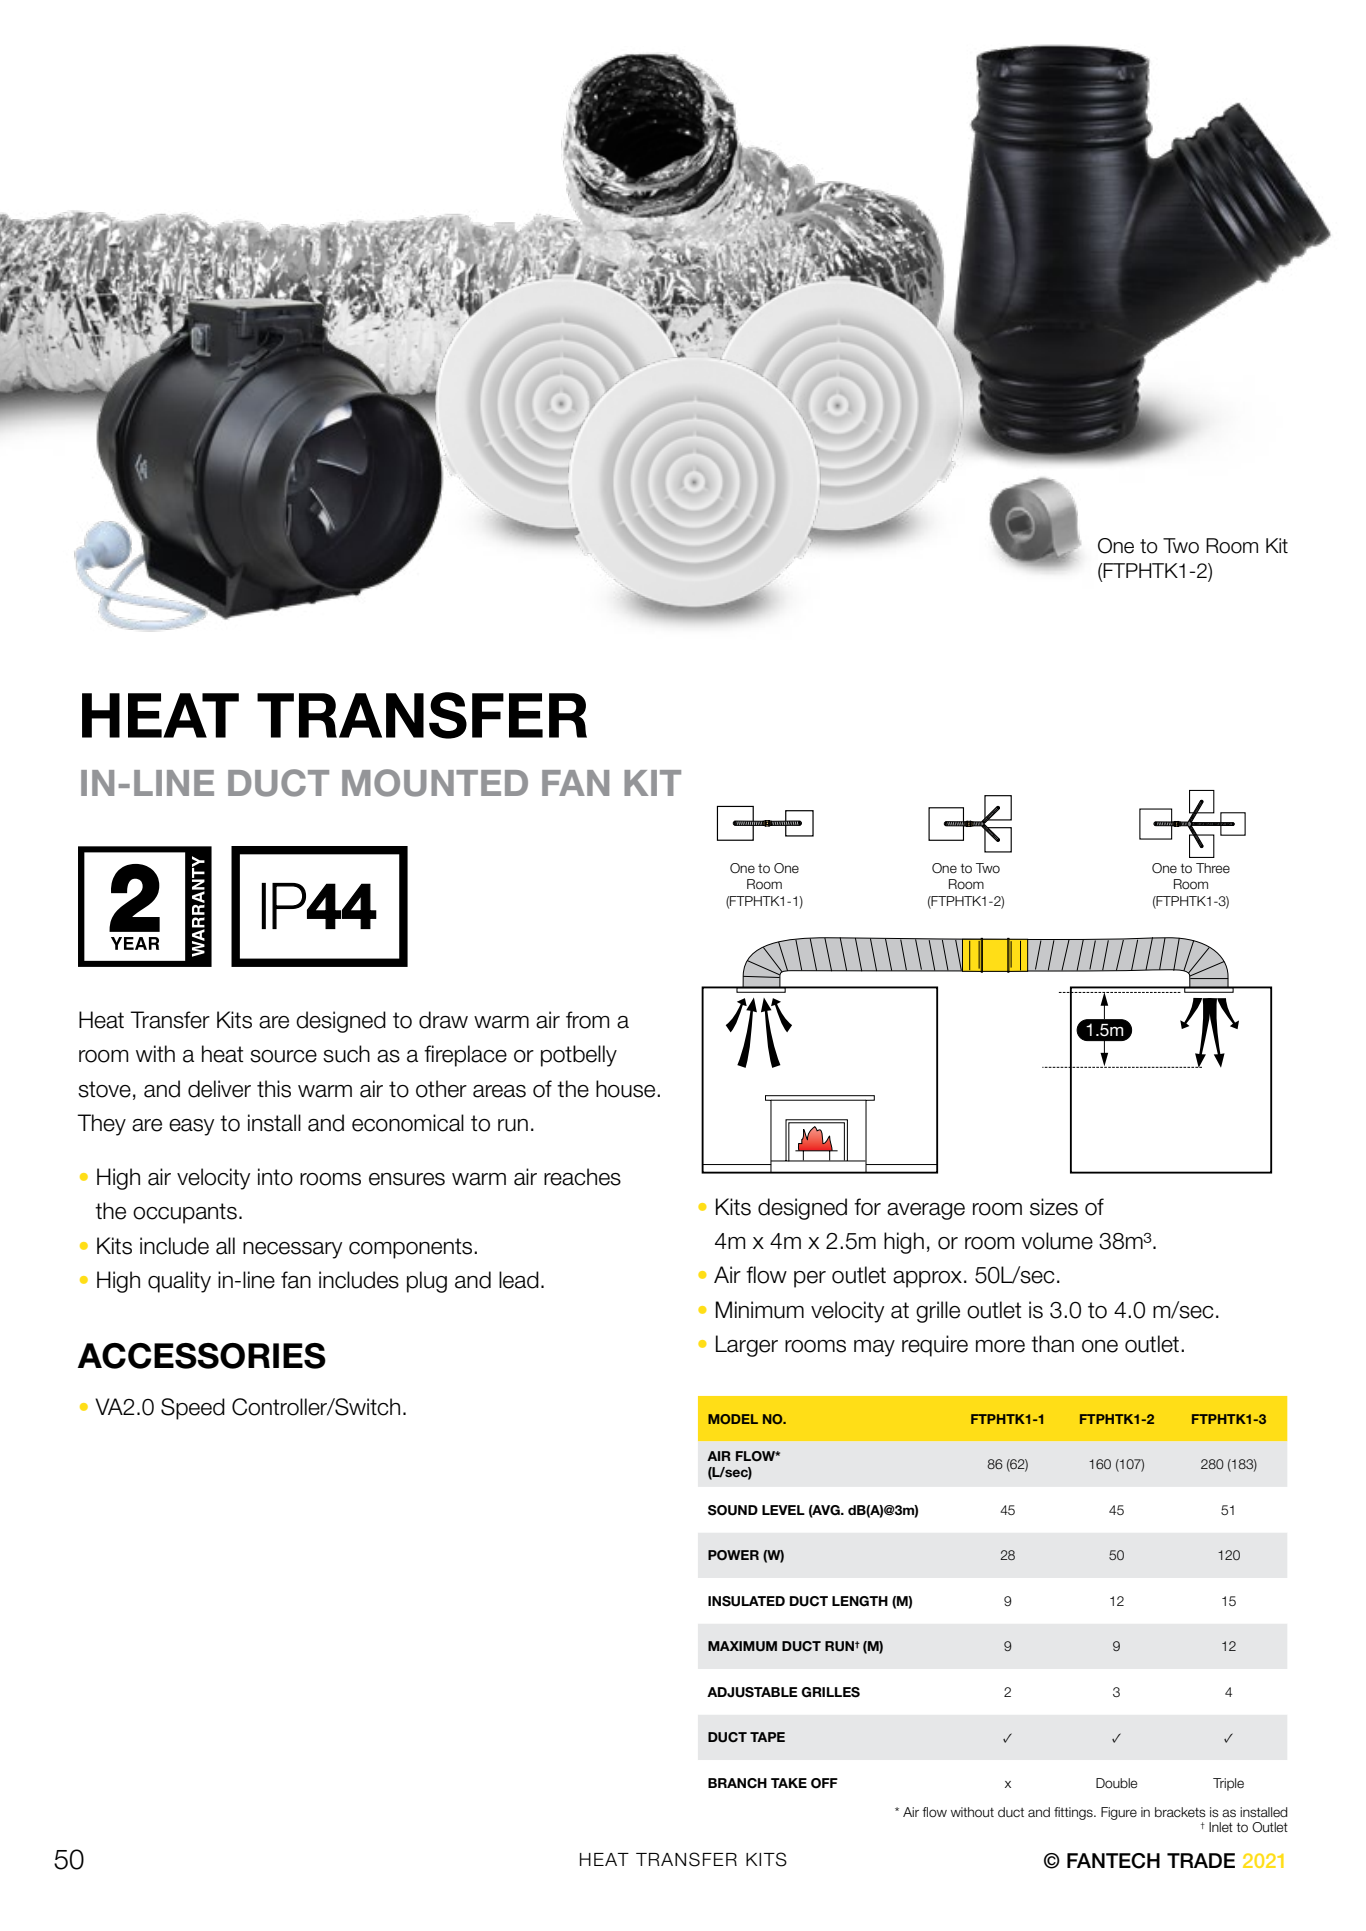  Describe the element at coordinates (746, 1601) in the screenshot. I see `INSULATED` at that location.
